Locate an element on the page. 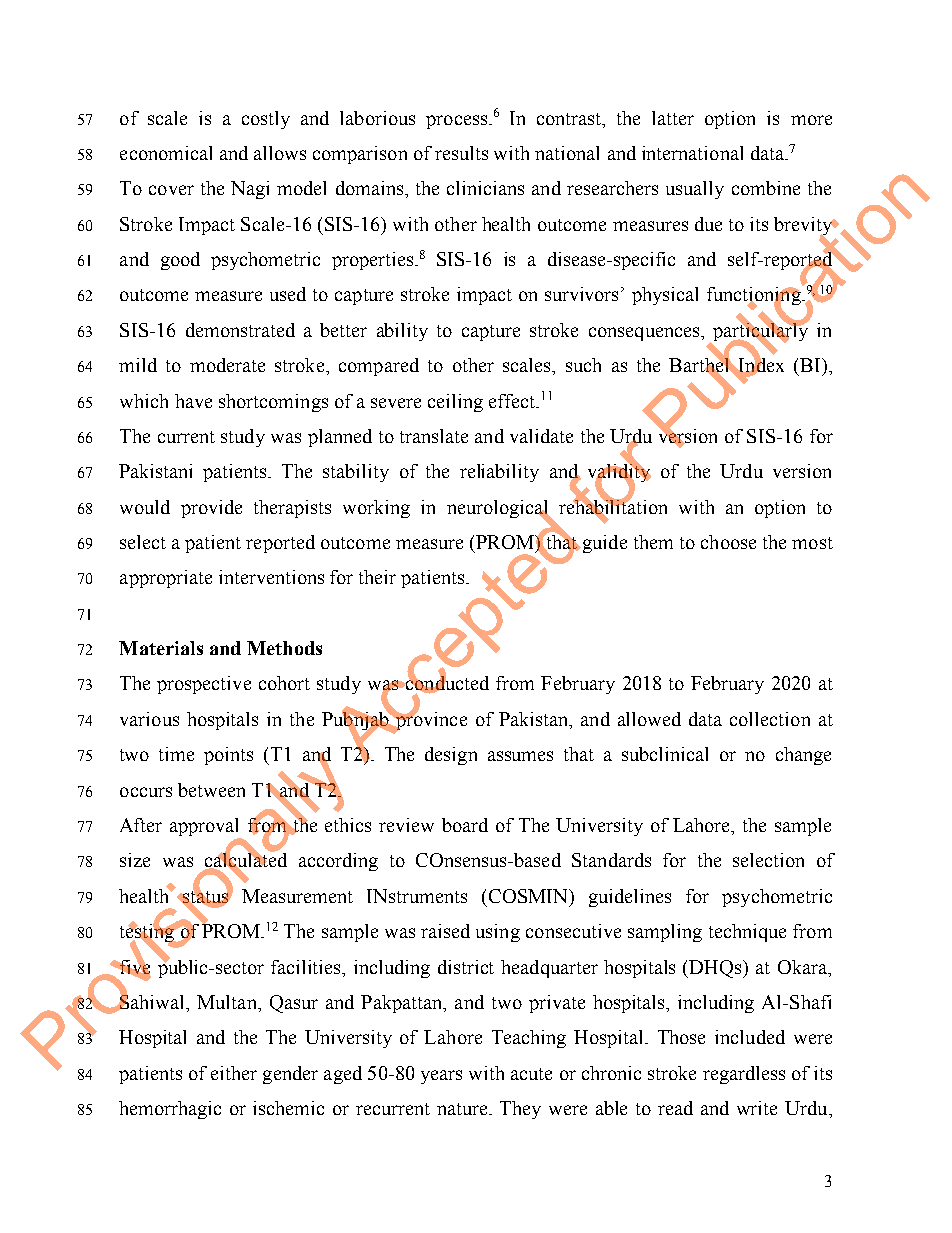  translate is located at coordinates (434, 436).
